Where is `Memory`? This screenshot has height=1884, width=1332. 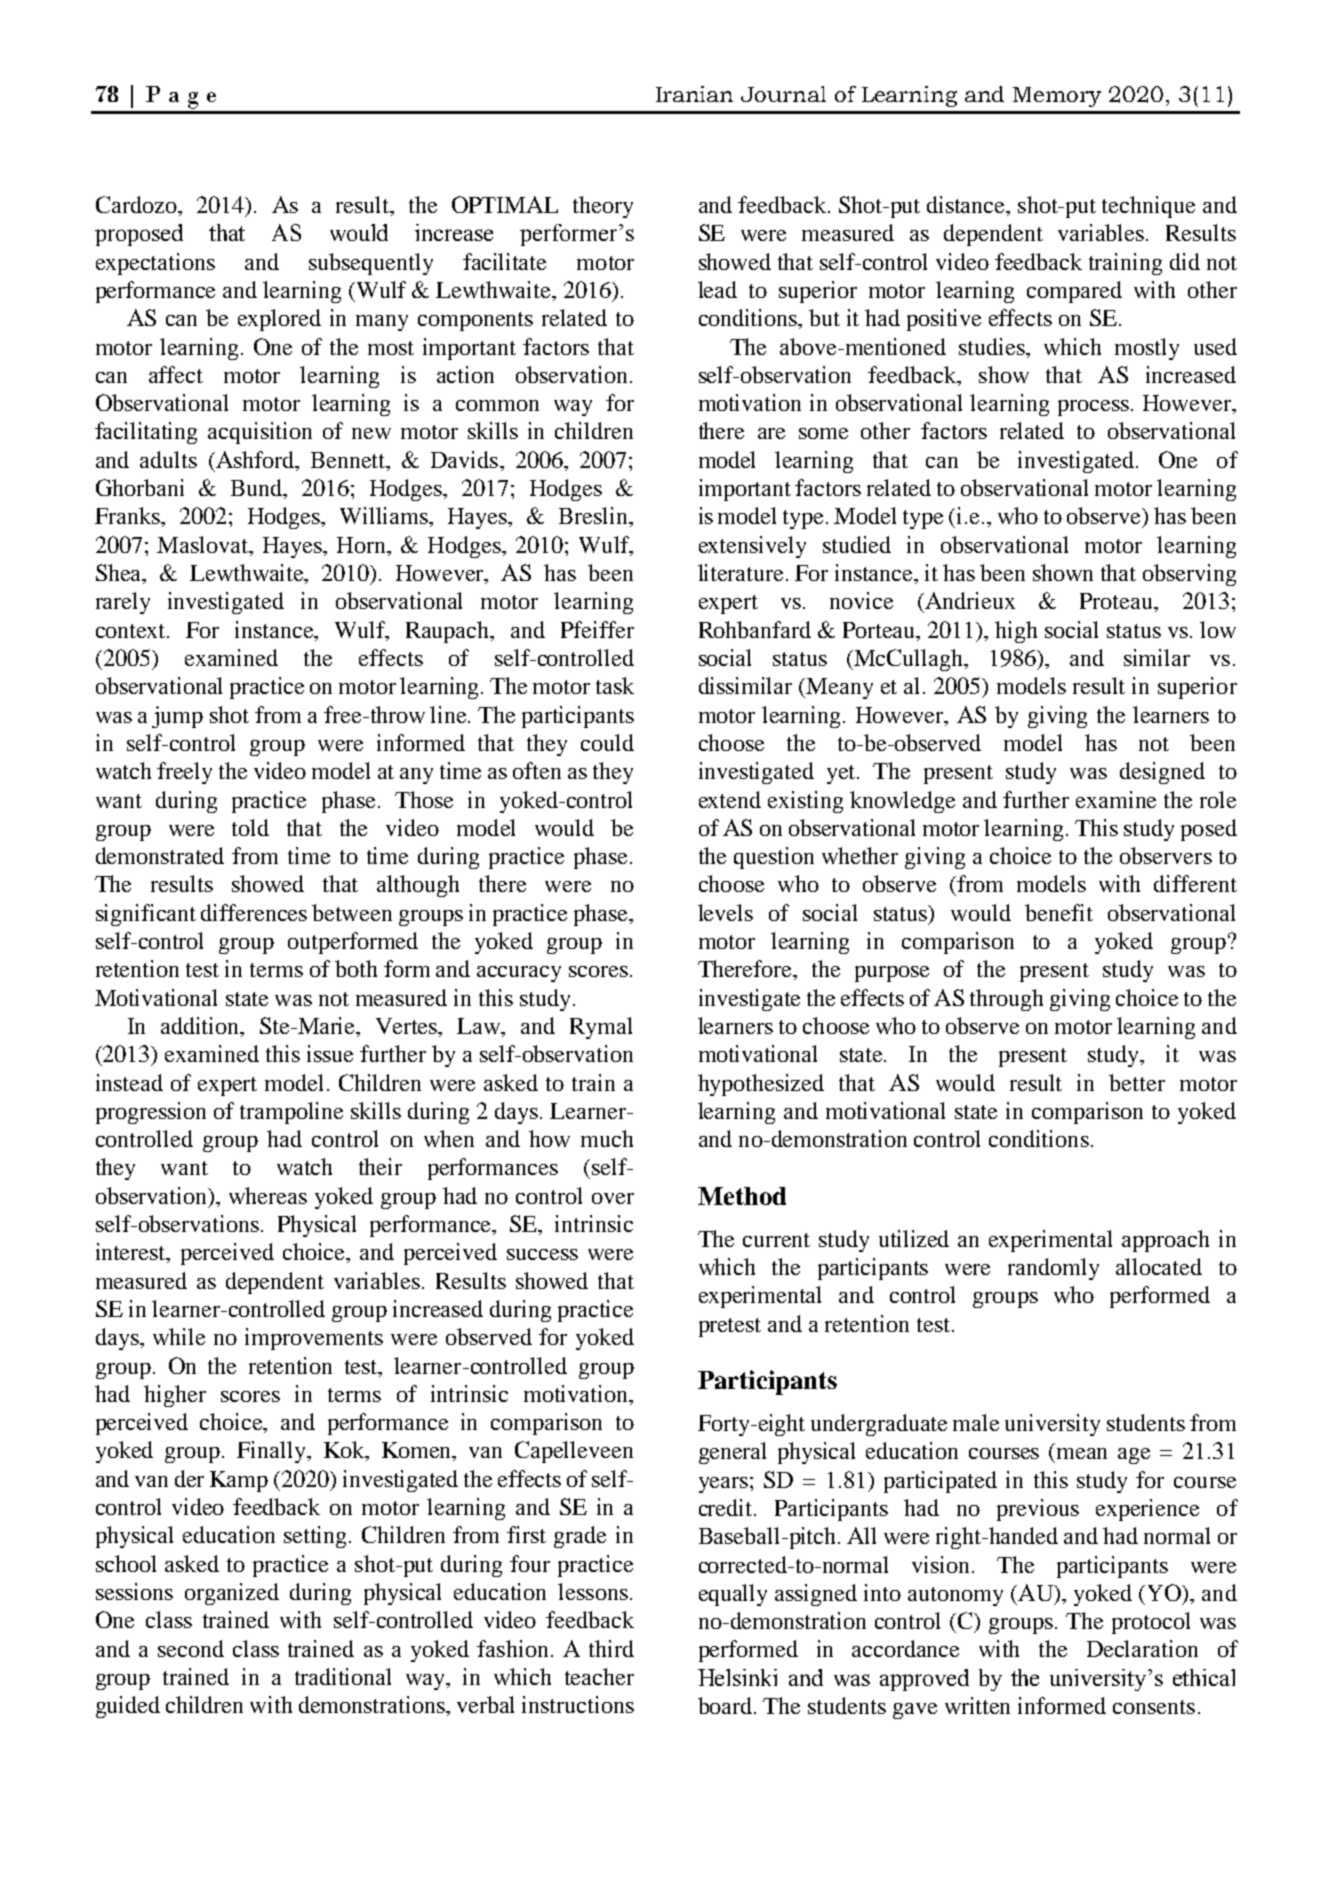 Memory is located at coordinates (1057, 97).
